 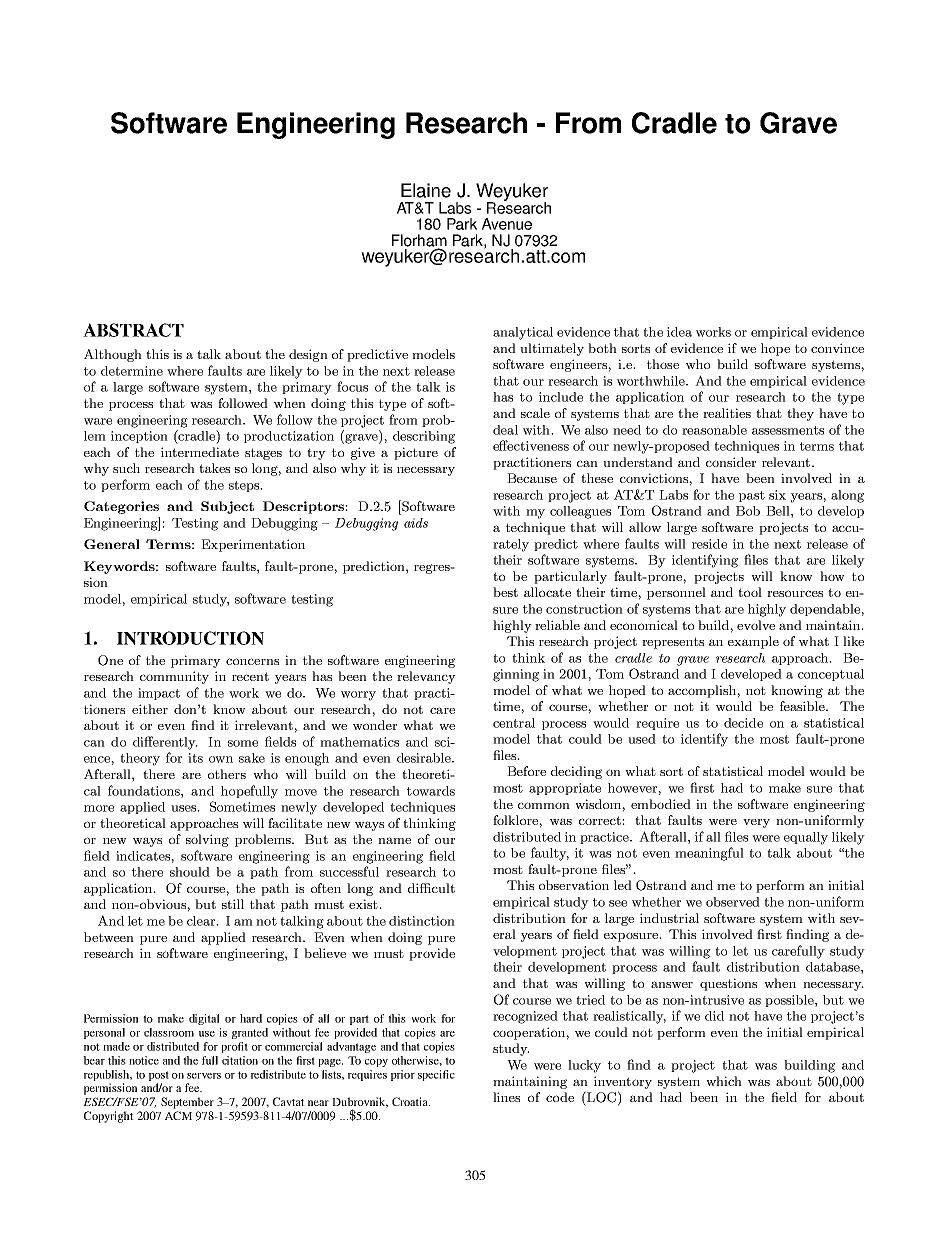 What do you see at coordinates (679, 332) in the page?
I see `idea` at bounding box center [679, 332].
